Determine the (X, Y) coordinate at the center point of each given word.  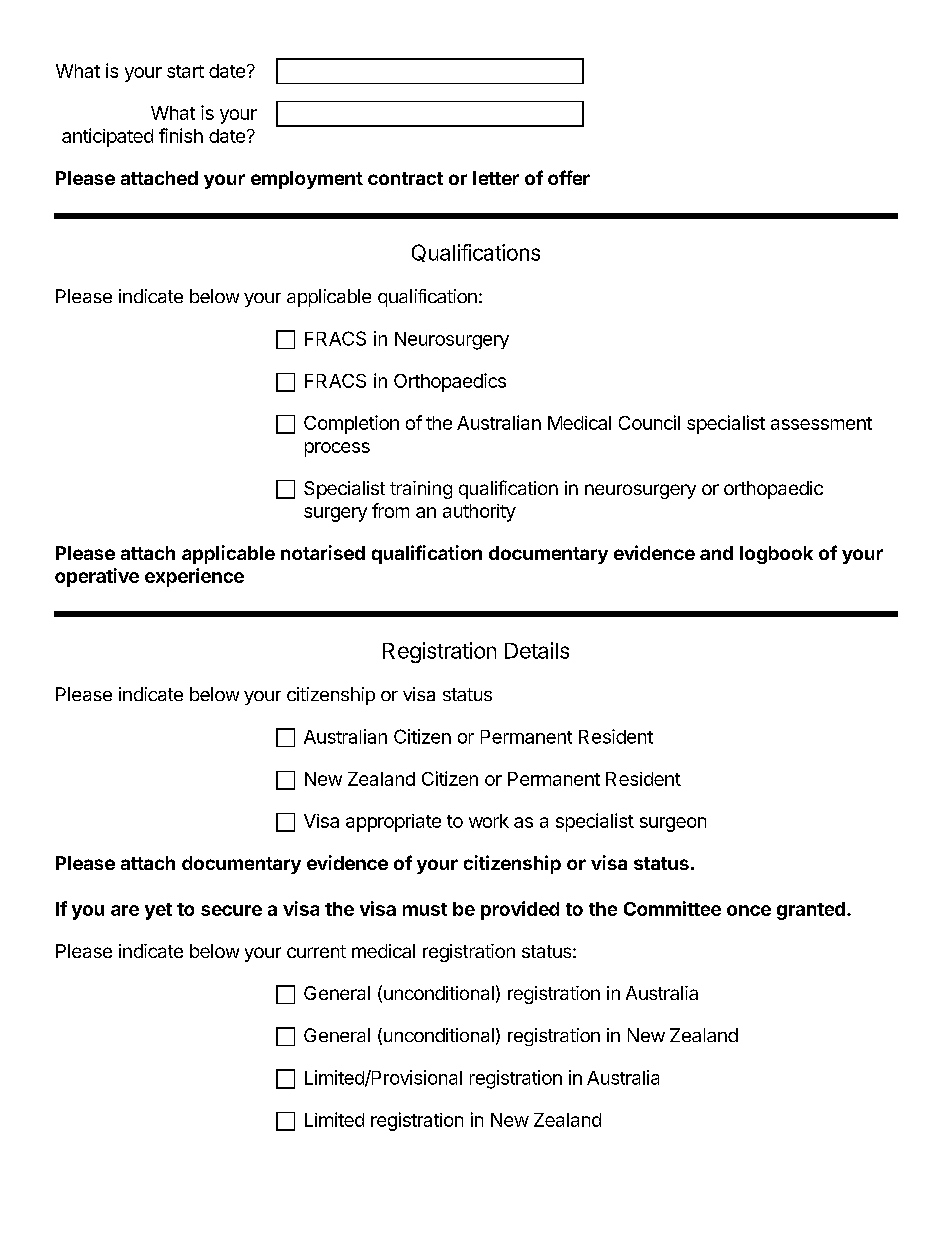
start (185, 71)
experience (194, 577)
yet (158, 911)
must (425, 909)
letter (496, 178)
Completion (351, 424)
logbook (776, 555)
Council (649, 422)
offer (569, 177)
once (749, 910)
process (337, 449)
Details (537, 650)
